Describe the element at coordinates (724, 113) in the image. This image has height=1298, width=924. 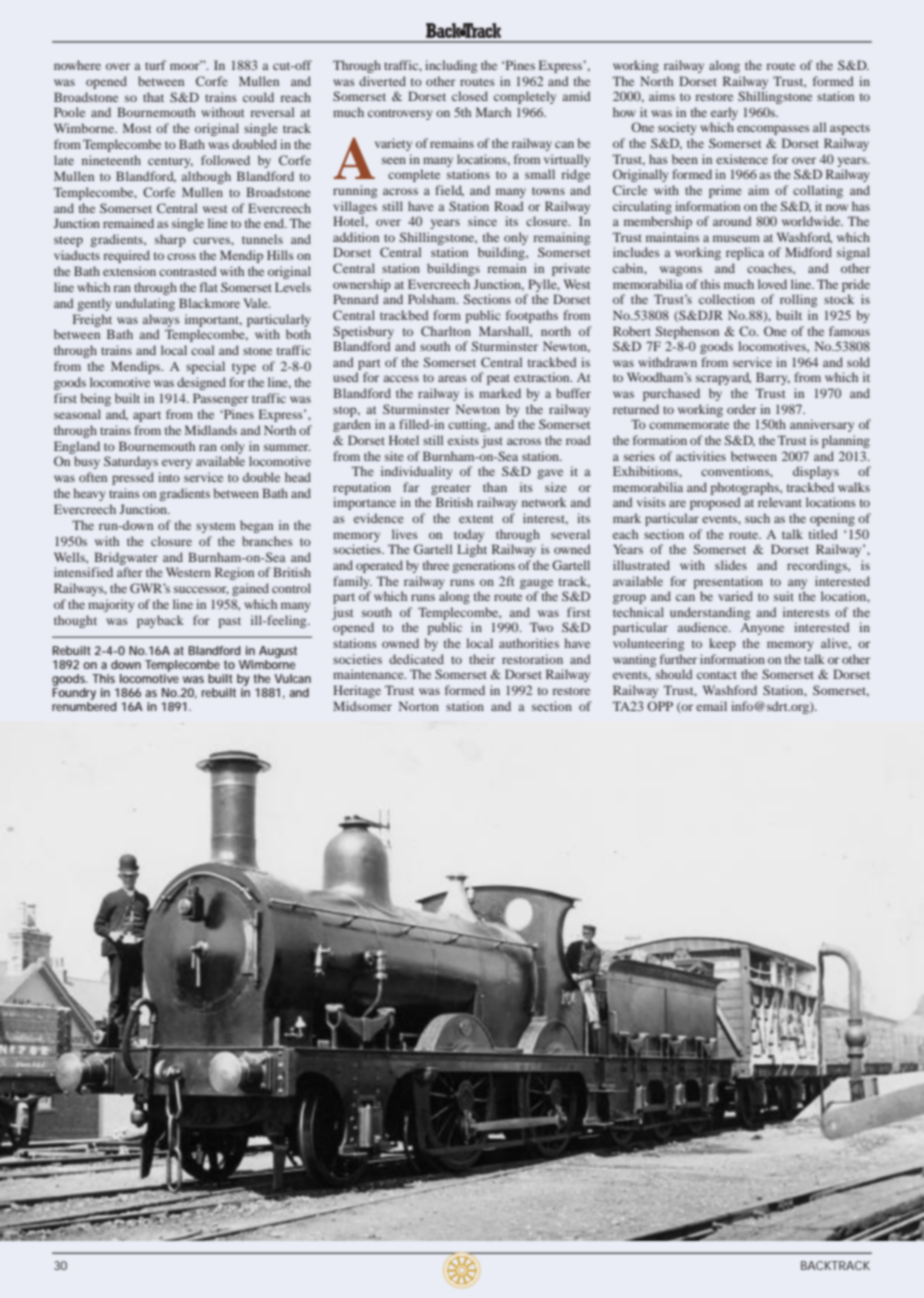
I see `early` at that location.
